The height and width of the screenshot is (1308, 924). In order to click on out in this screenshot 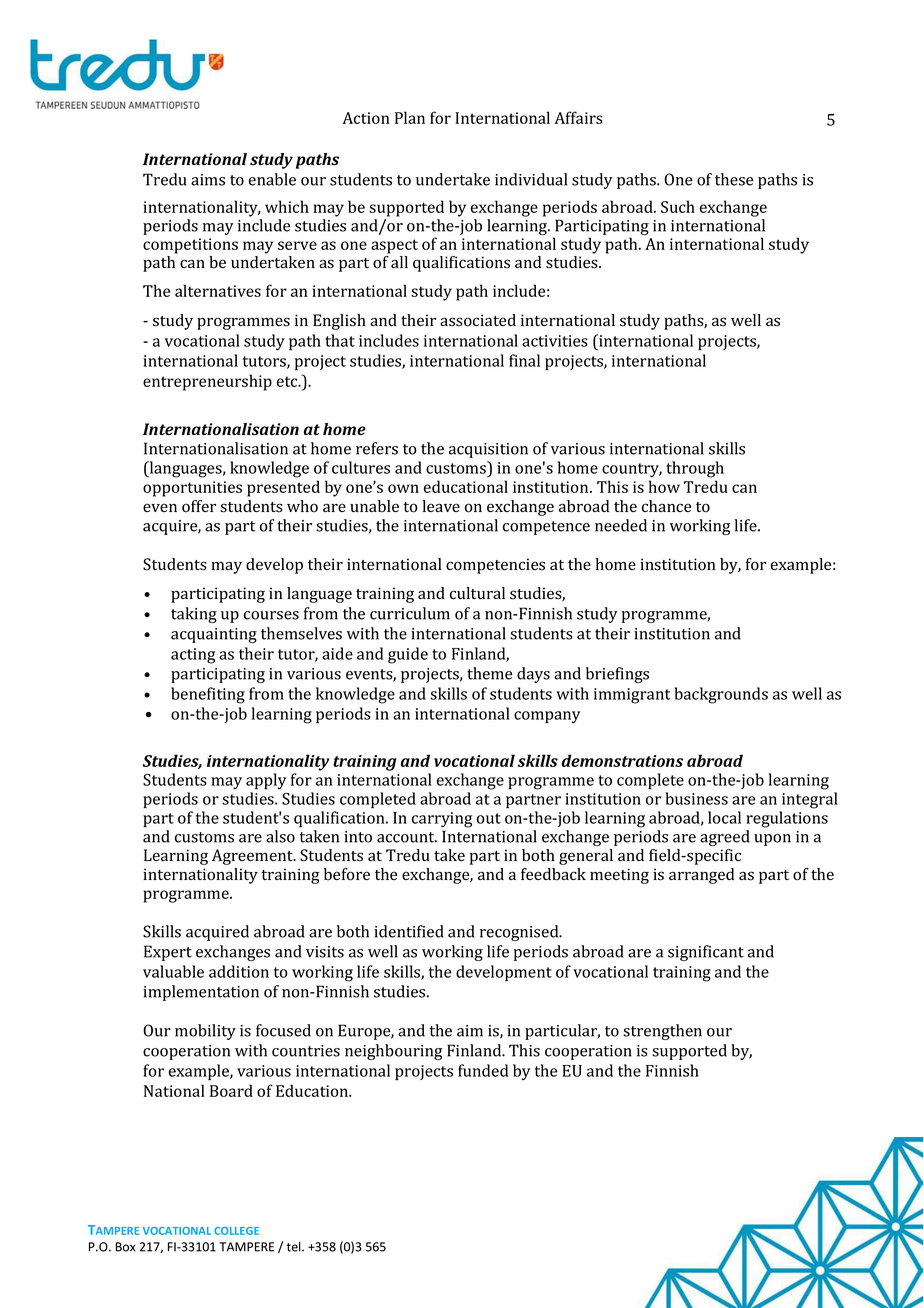, I will do `click(489, 818)`.
